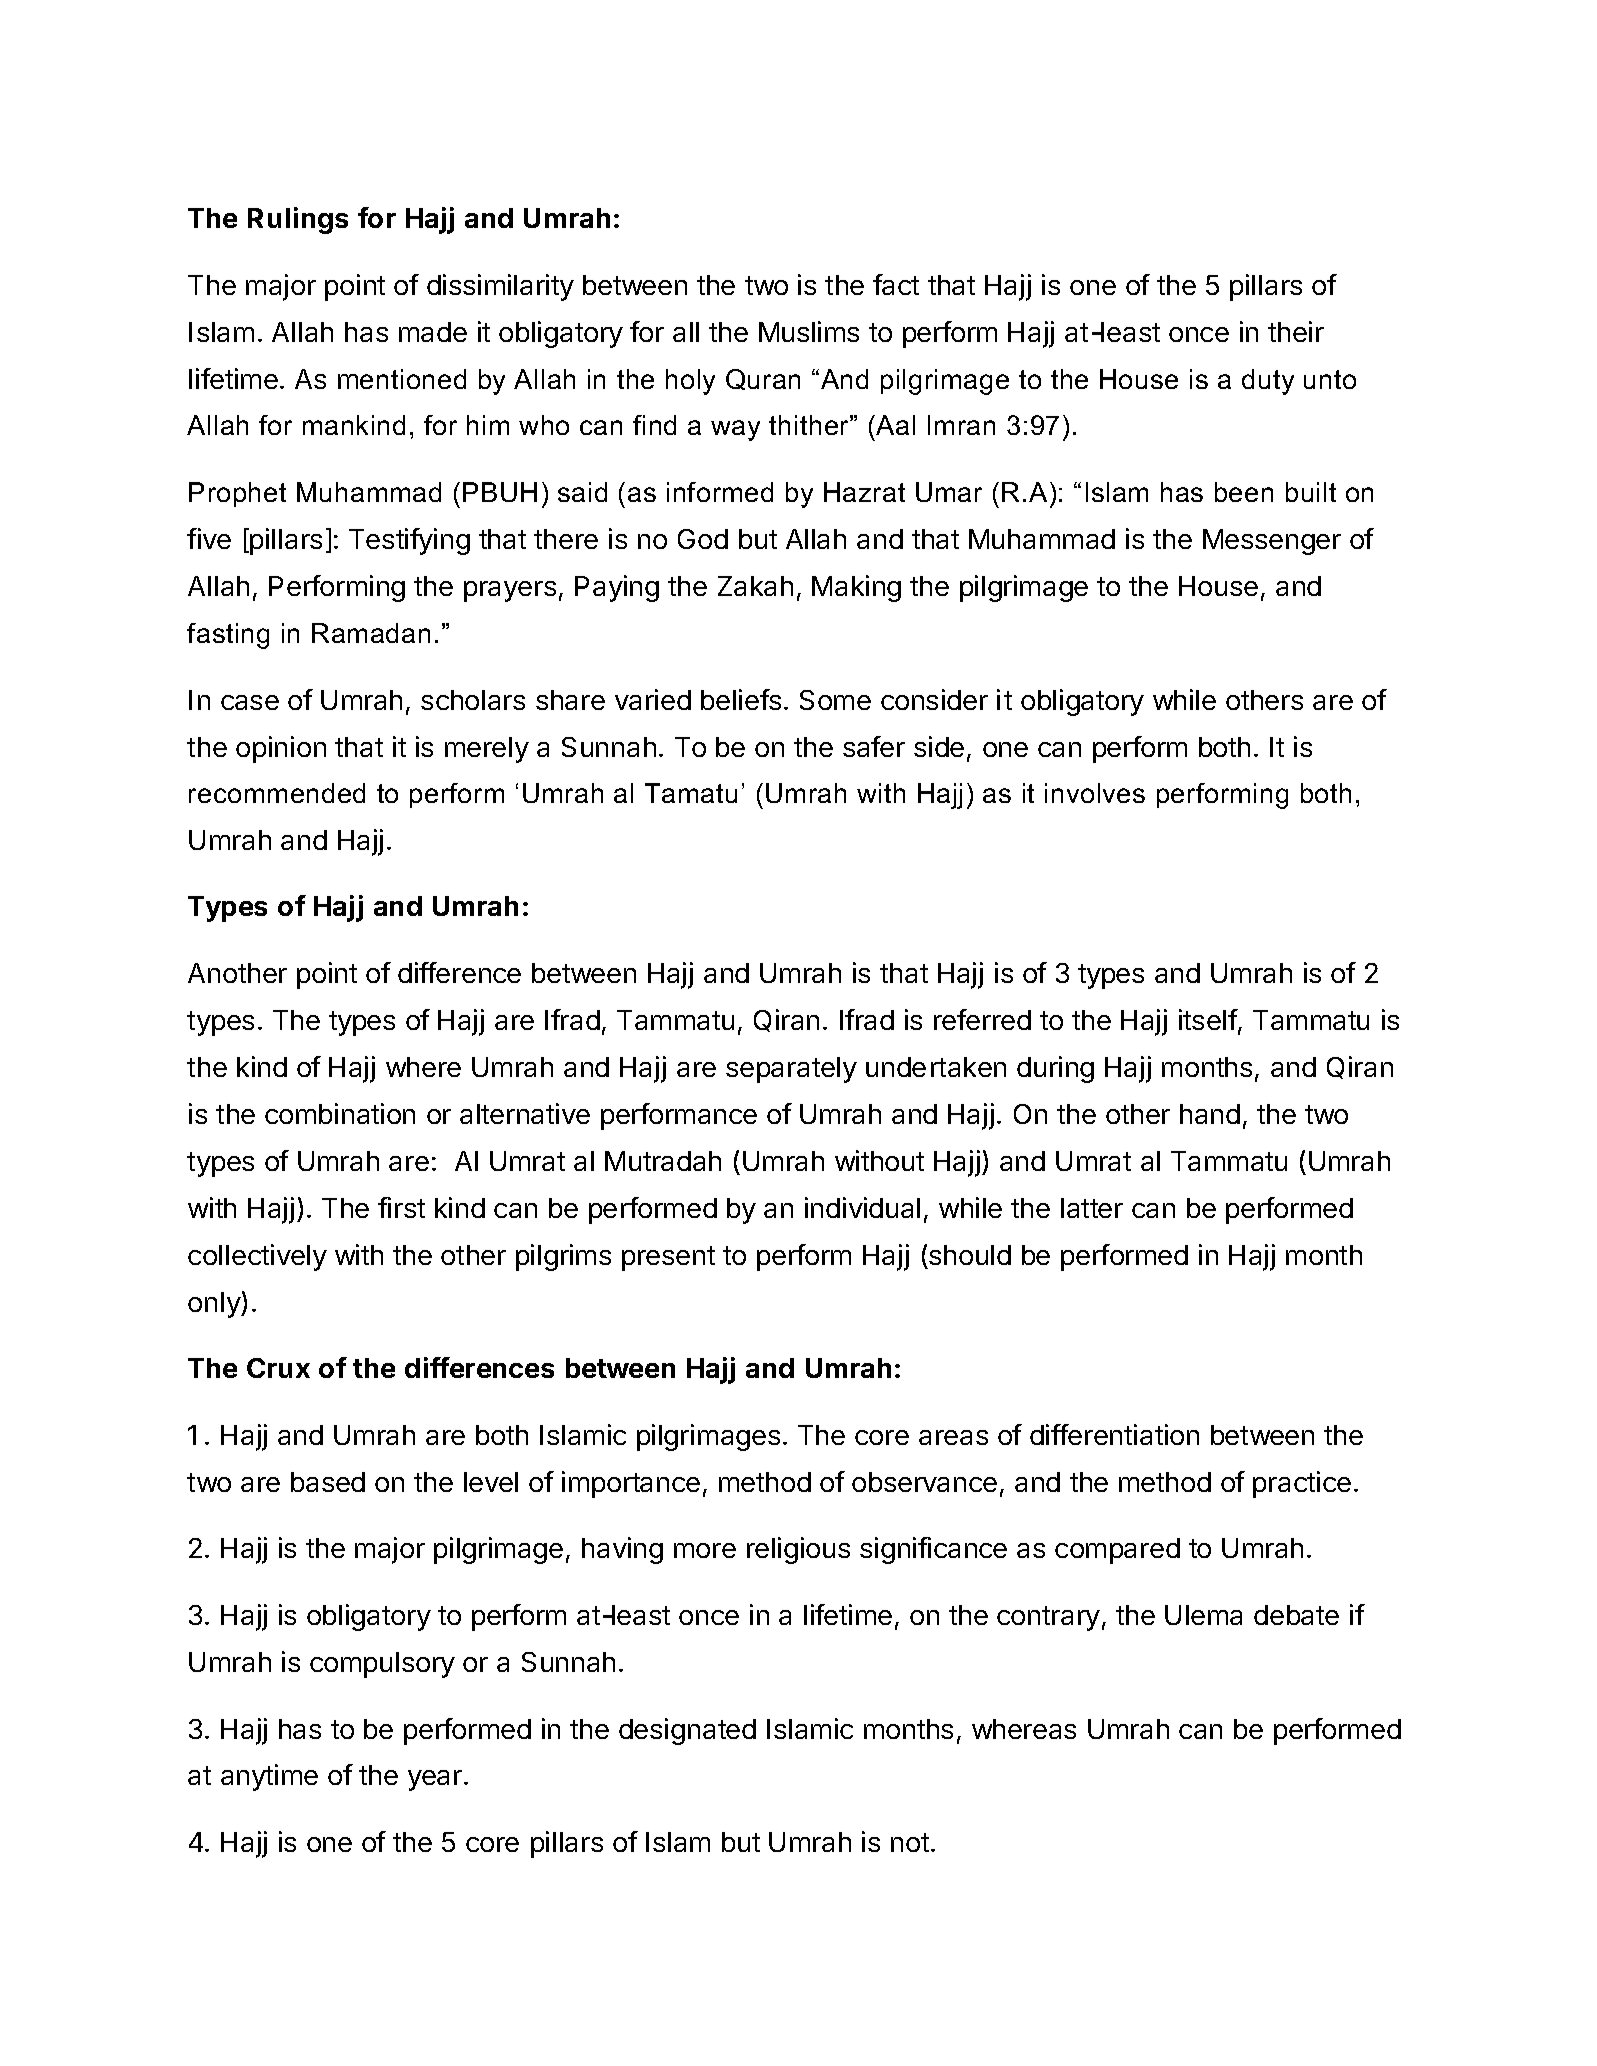 The image size is (1597, 2066). Describe the element at coordinates (809, 331) in the screenshot. I see `Muslims` at that location.
